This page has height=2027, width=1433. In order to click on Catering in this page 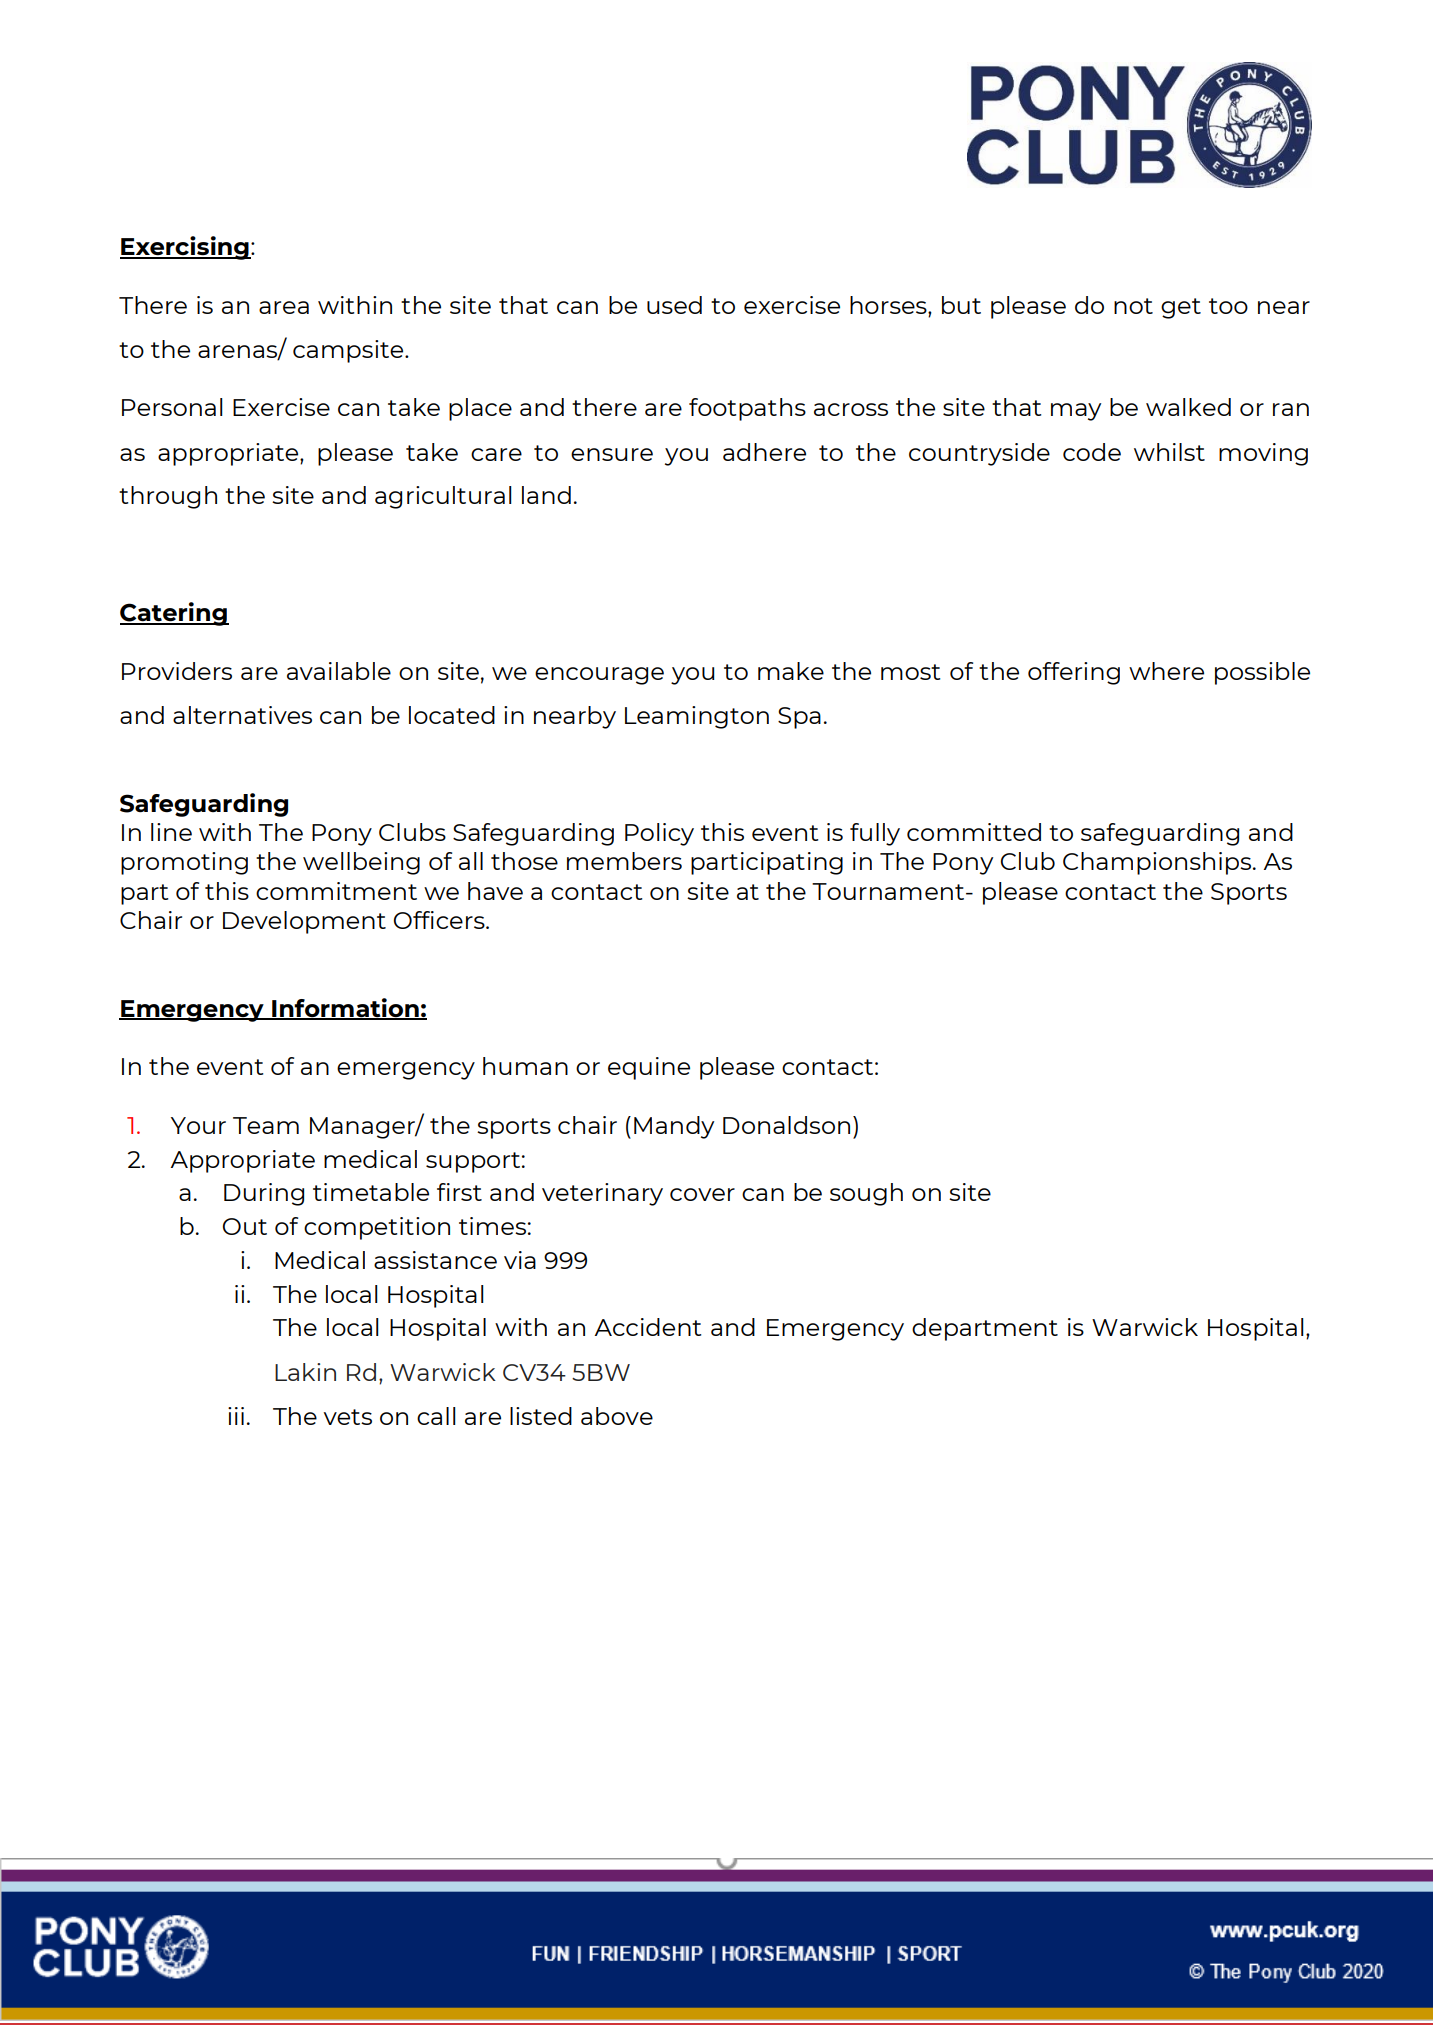, I will do `click(174, 614)`.
